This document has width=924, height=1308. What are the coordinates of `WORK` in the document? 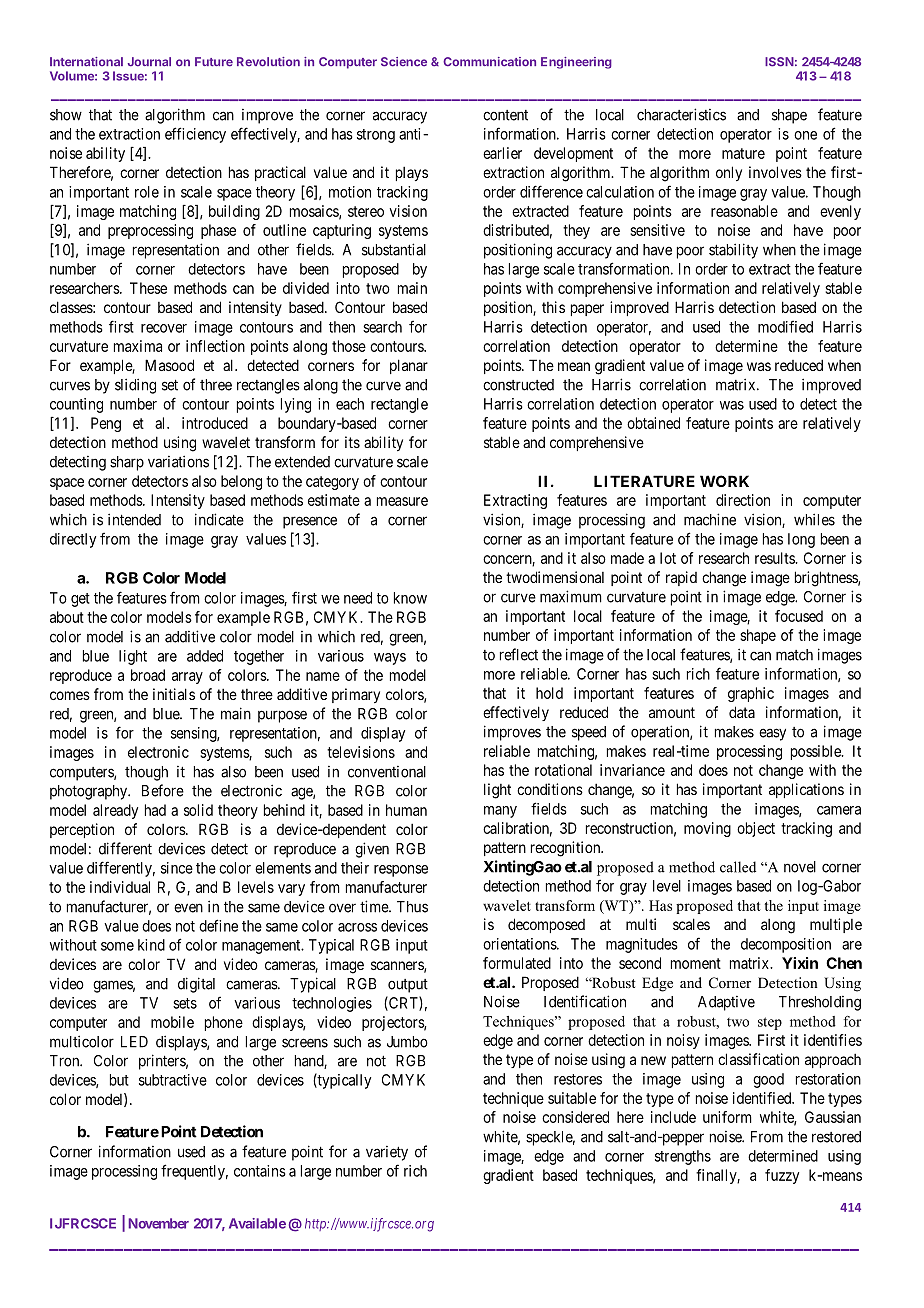 It's located at (724, 481).
